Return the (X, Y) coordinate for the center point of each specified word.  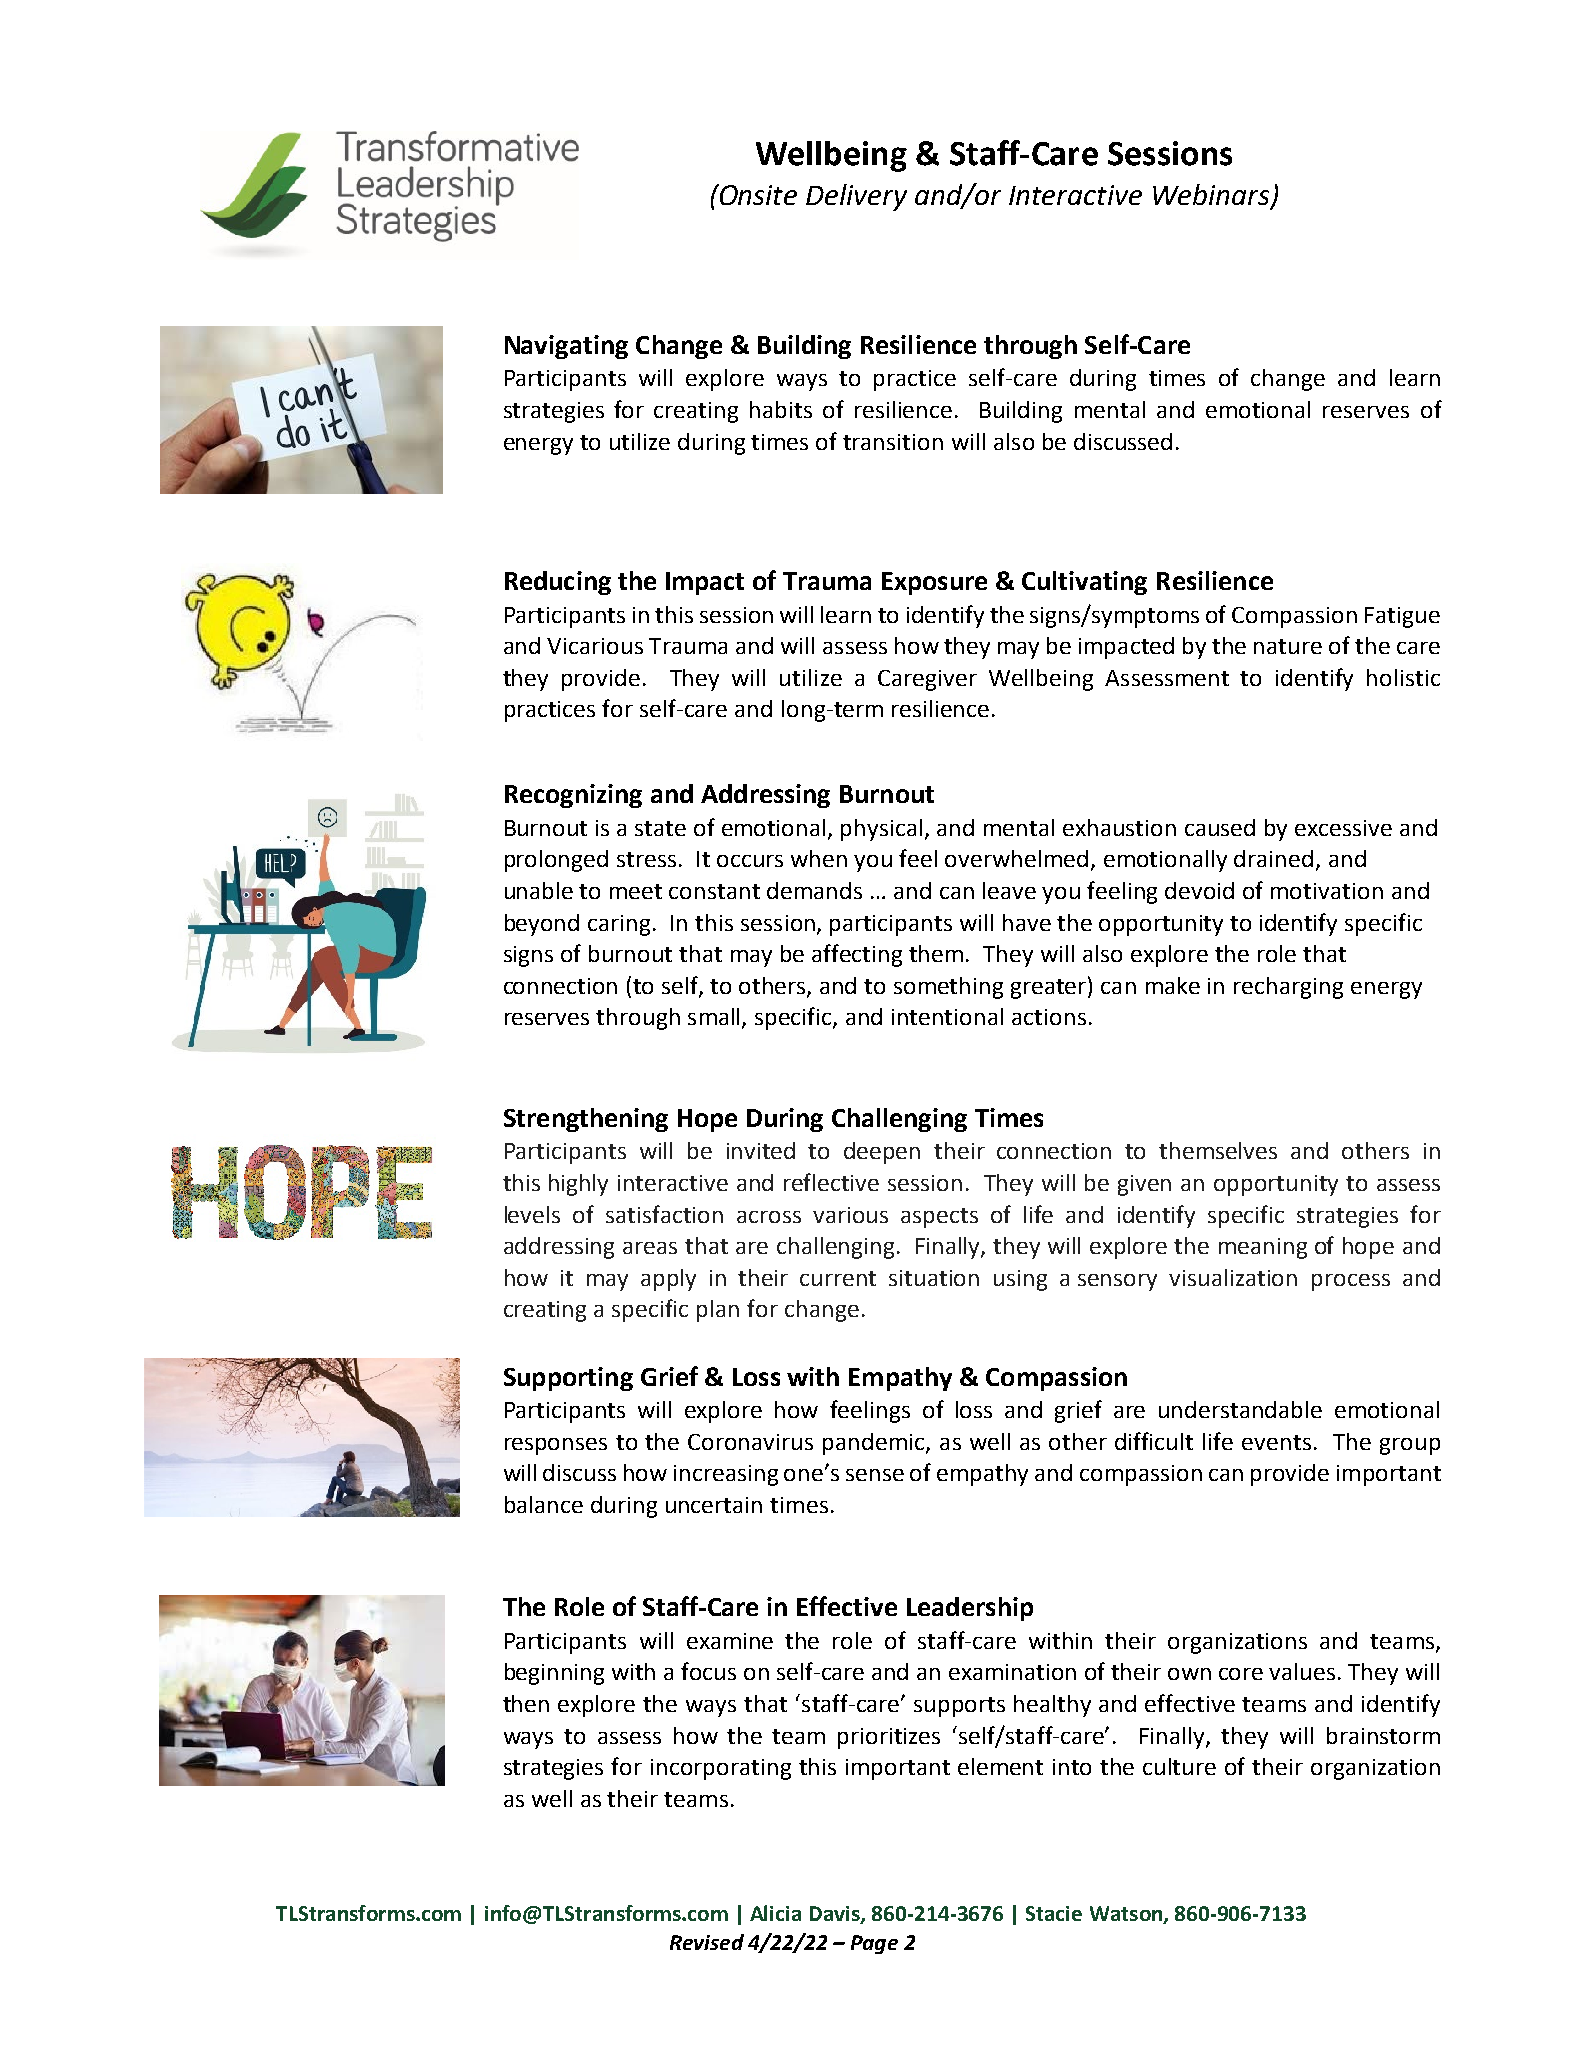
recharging (1288, 988)
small (715, 1018)
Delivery (856, 197)
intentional (947, 1016)
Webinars (1212, 195)
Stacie (1054, 1913)
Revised (707, 1942)
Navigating (566, 347)
